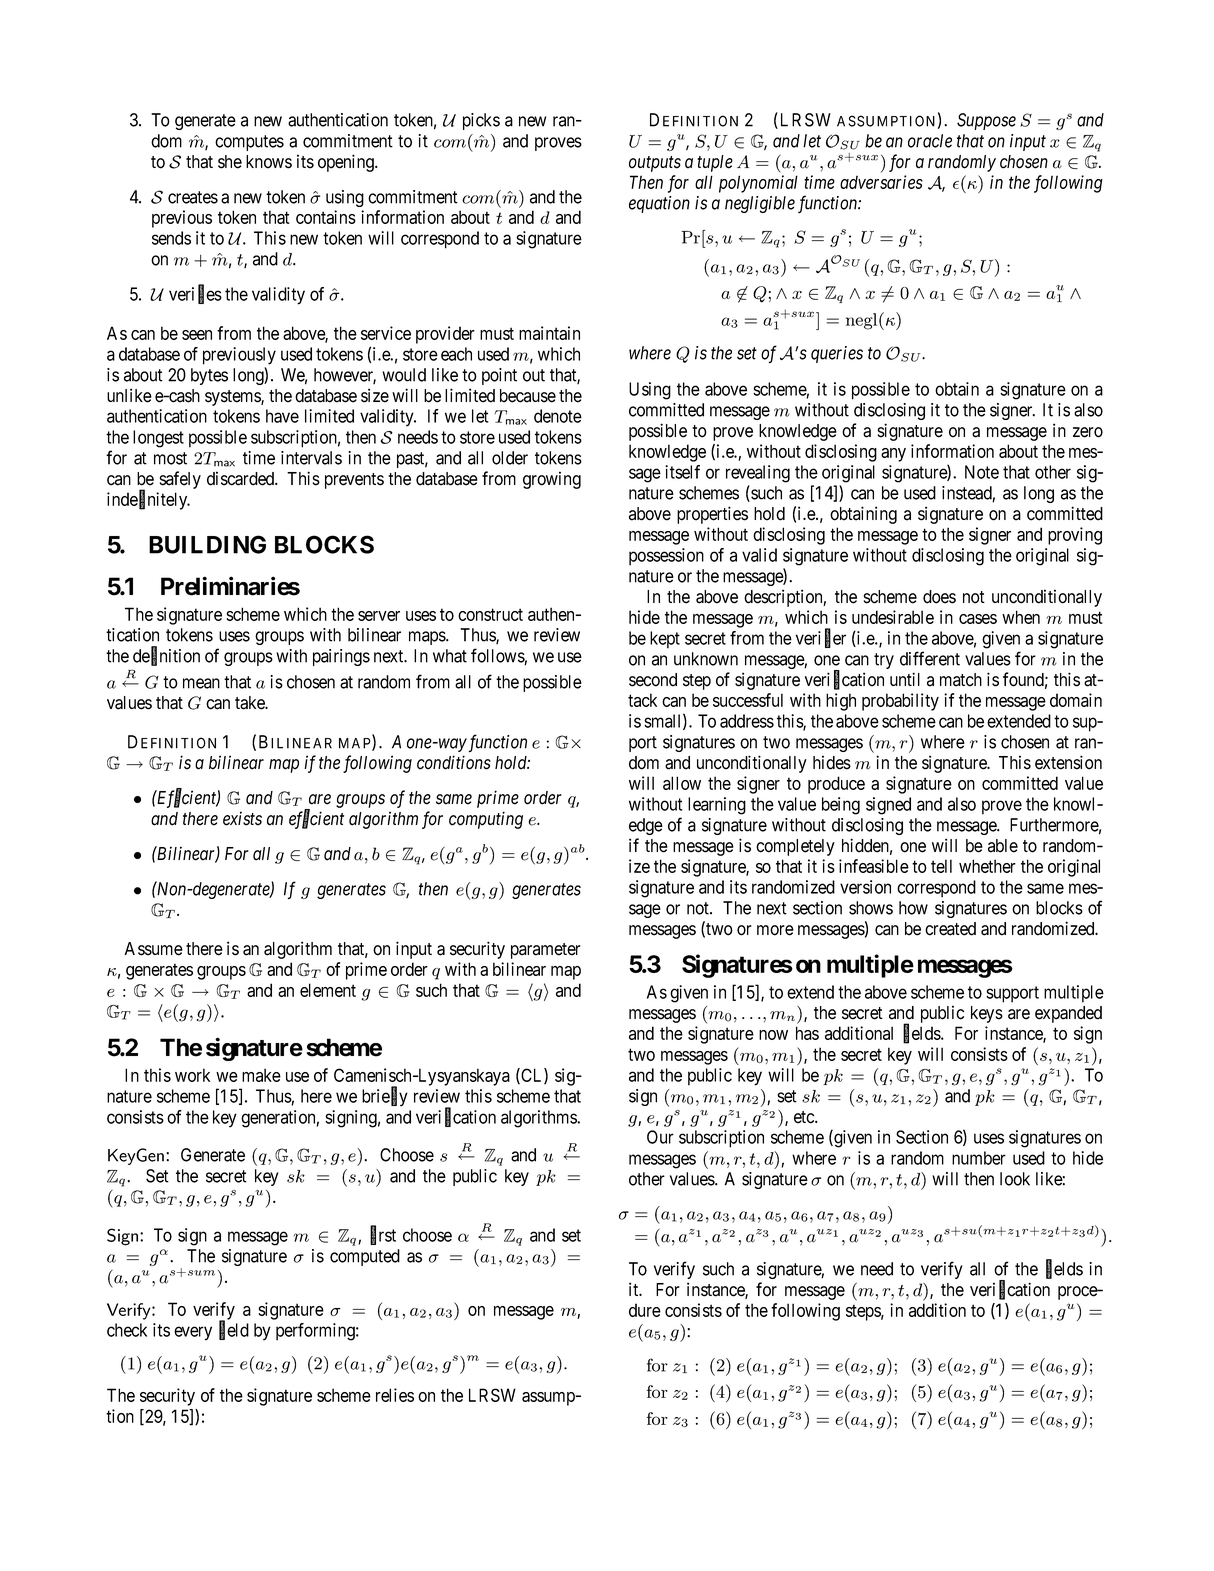 The height and width of the screenshot is (1571, 1214). What do you see at coordinates (395, 1395) in the screenshot?
I see `relies` at bounding box center [395, 1395].
